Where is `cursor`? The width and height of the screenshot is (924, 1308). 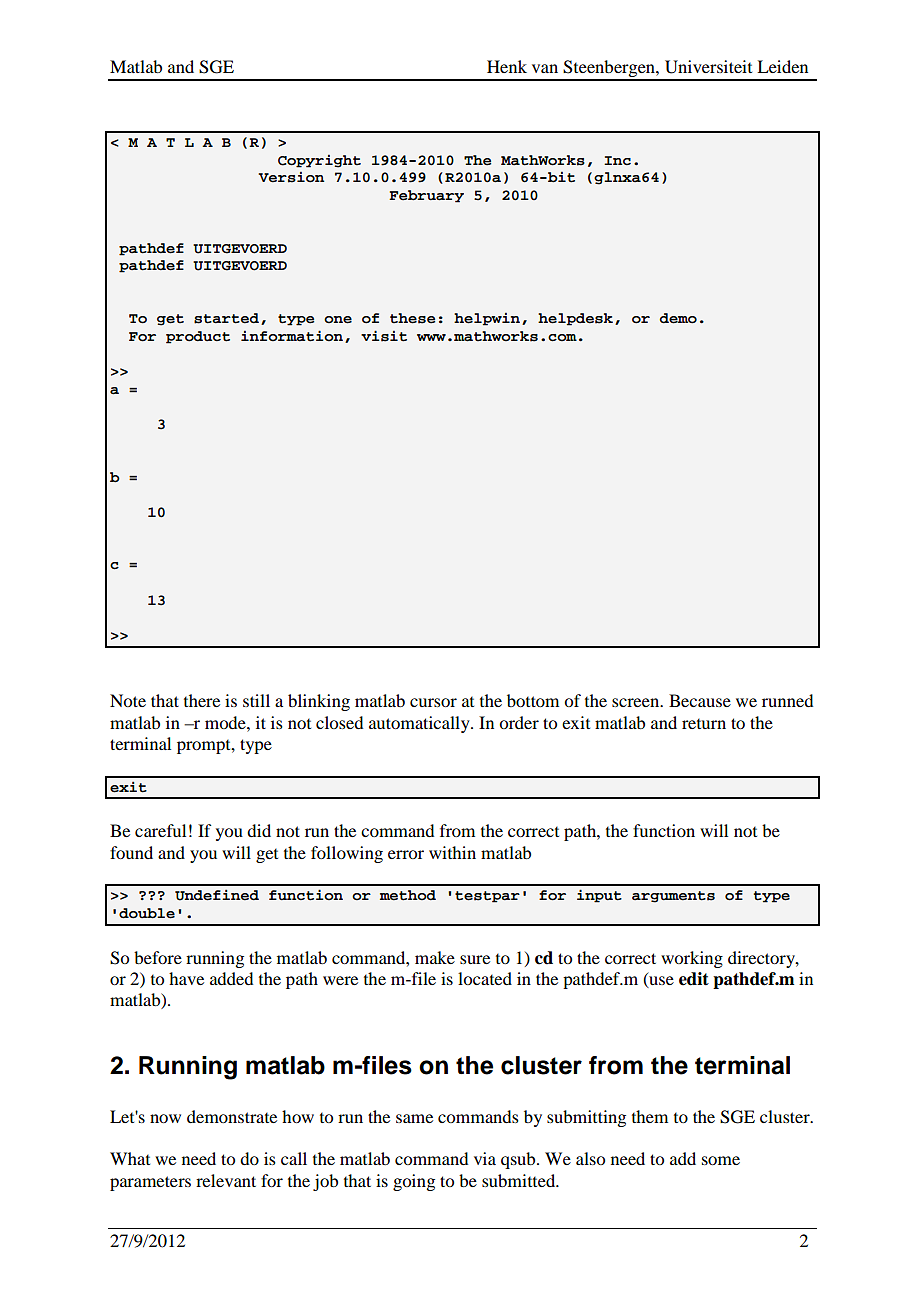
cursor is located at coordinates (433, 702).
